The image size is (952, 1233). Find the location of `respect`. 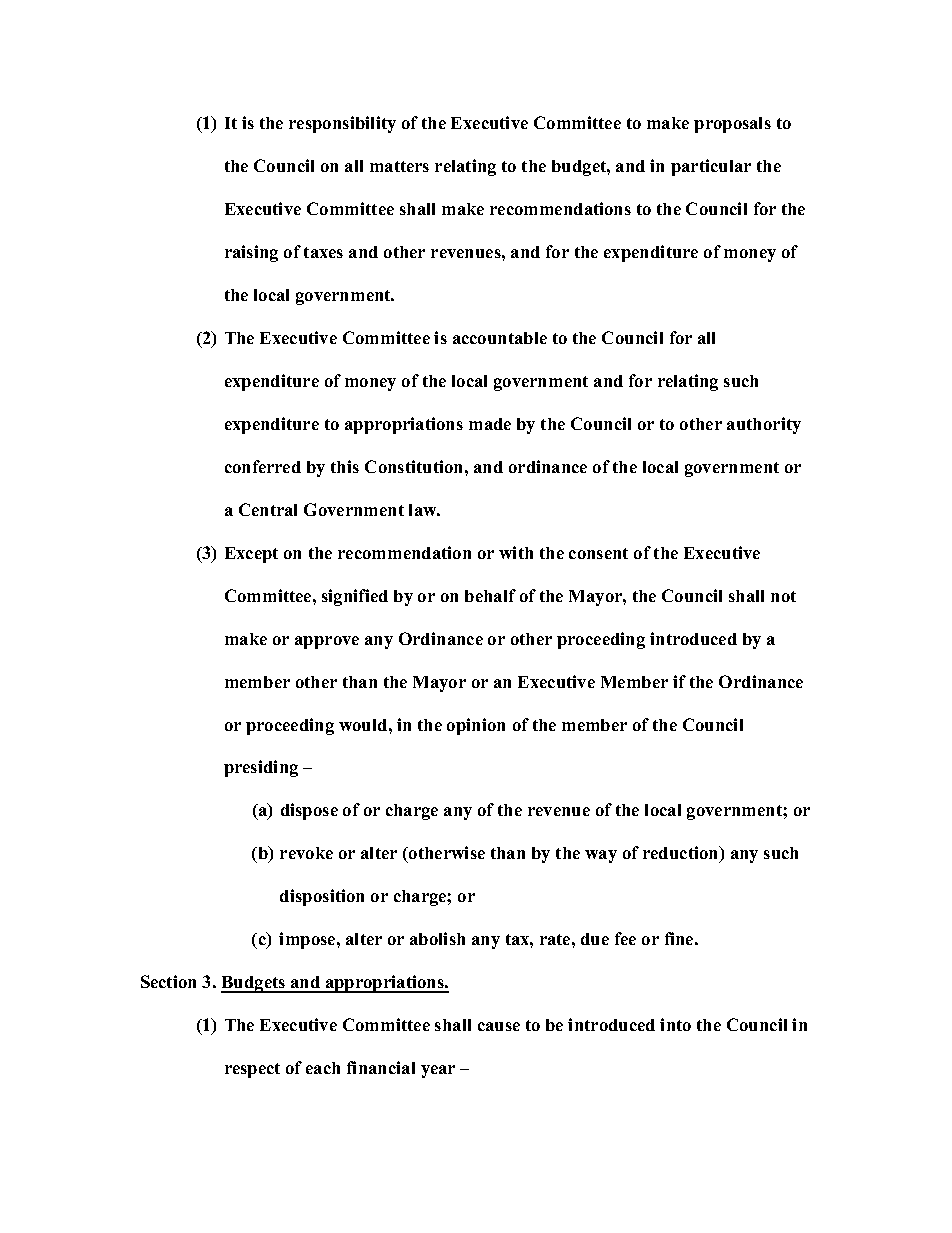

respect is located at coordinates (252, 1070).
